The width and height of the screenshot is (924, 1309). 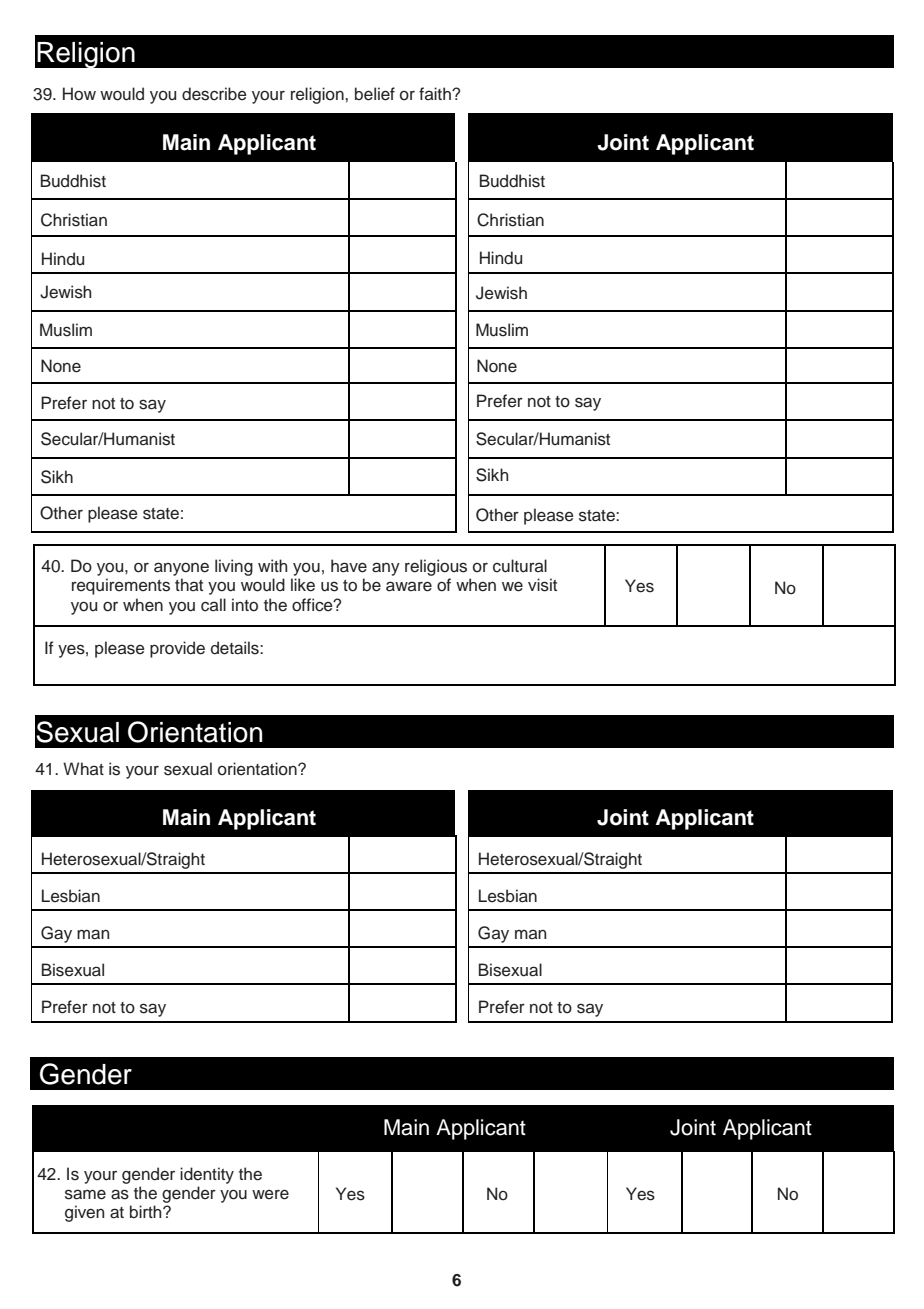 What do you see at coordinates (207, 1175) in the screenshot?
I see `identity` at bounding box center [207, 1175].
